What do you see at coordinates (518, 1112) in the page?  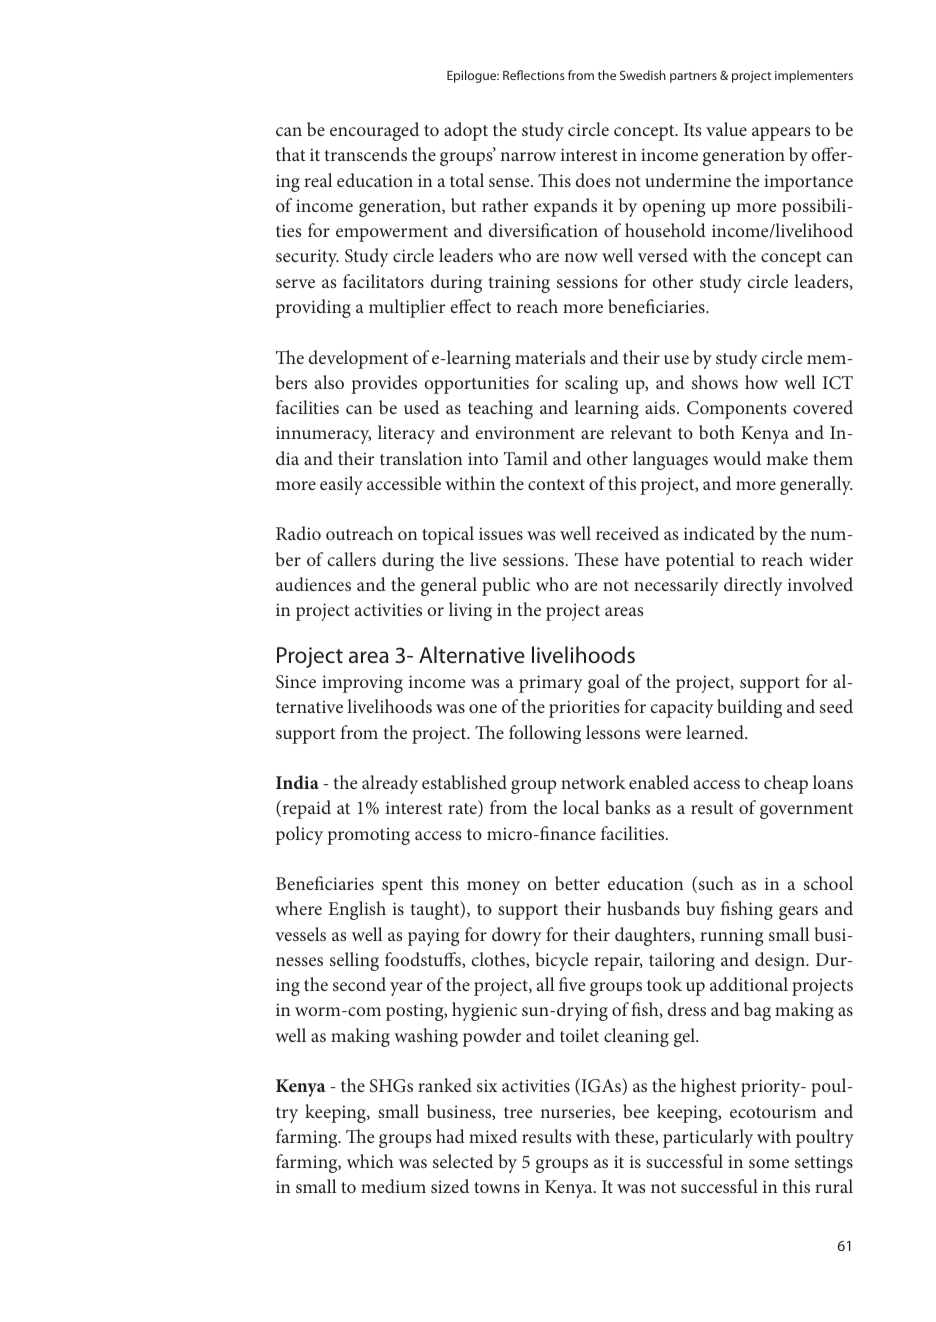 I see `tree` at bounding box center [518, 1112].
